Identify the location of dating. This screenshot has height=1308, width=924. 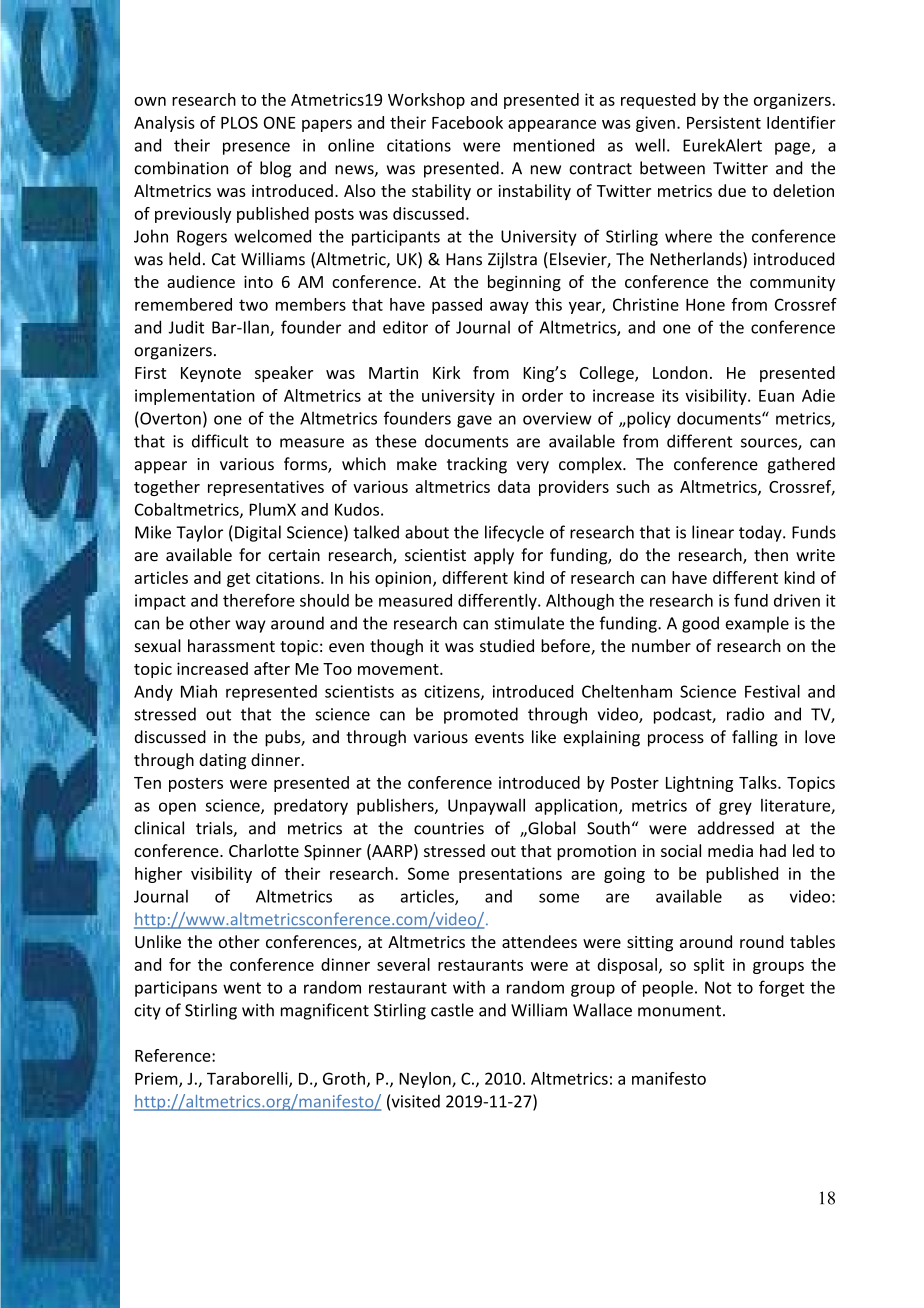
(222, 761).
